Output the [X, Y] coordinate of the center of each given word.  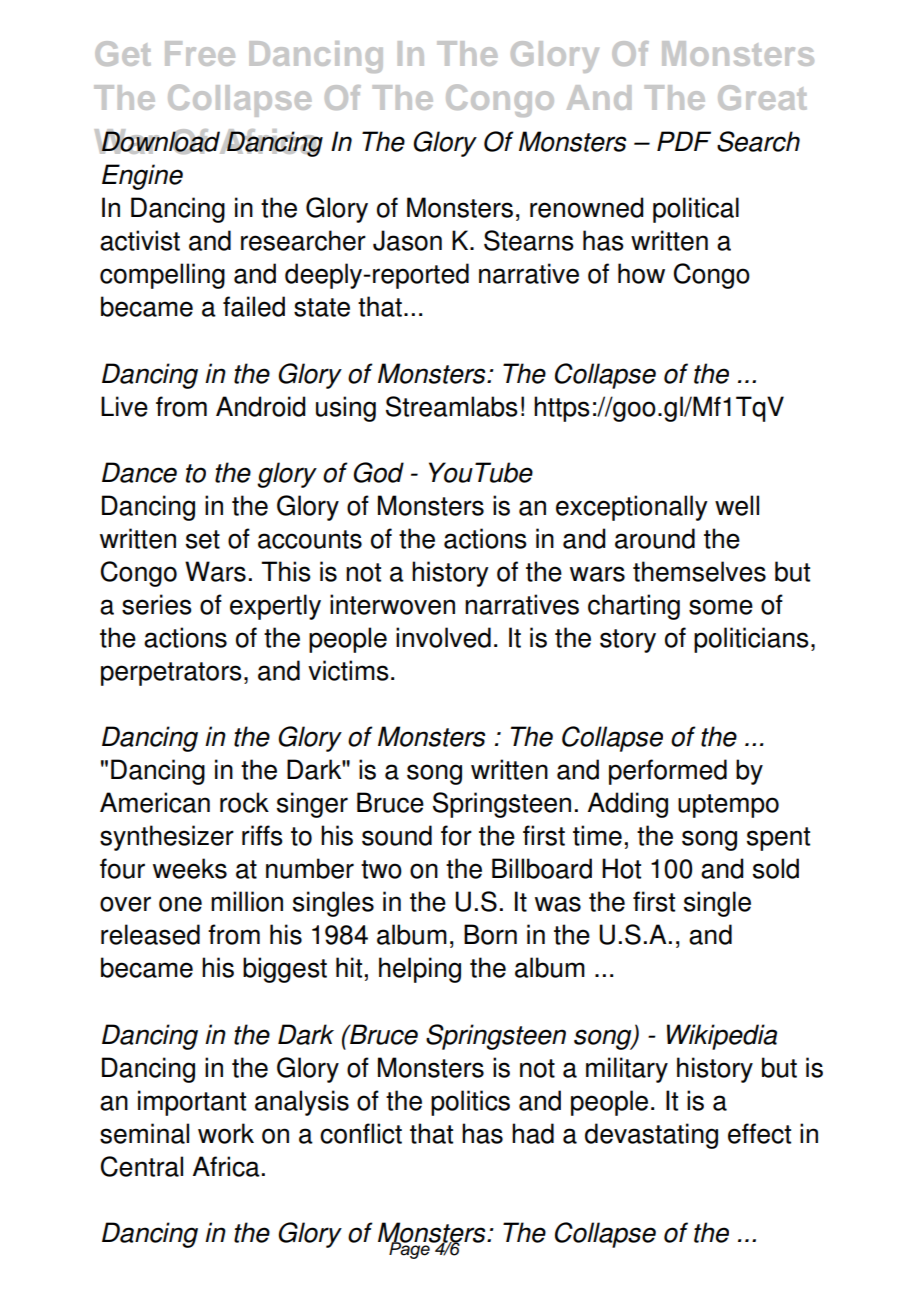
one [180, 904]
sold [776, 868]
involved [443, 637]
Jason [407, 240]
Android [261, 406]
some [721, 607]
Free [200, 53]
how [641, 273]
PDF [684, 141]
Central [142, 1166]
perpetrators [171, 674]
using [346, 409]
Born [490, 934]
